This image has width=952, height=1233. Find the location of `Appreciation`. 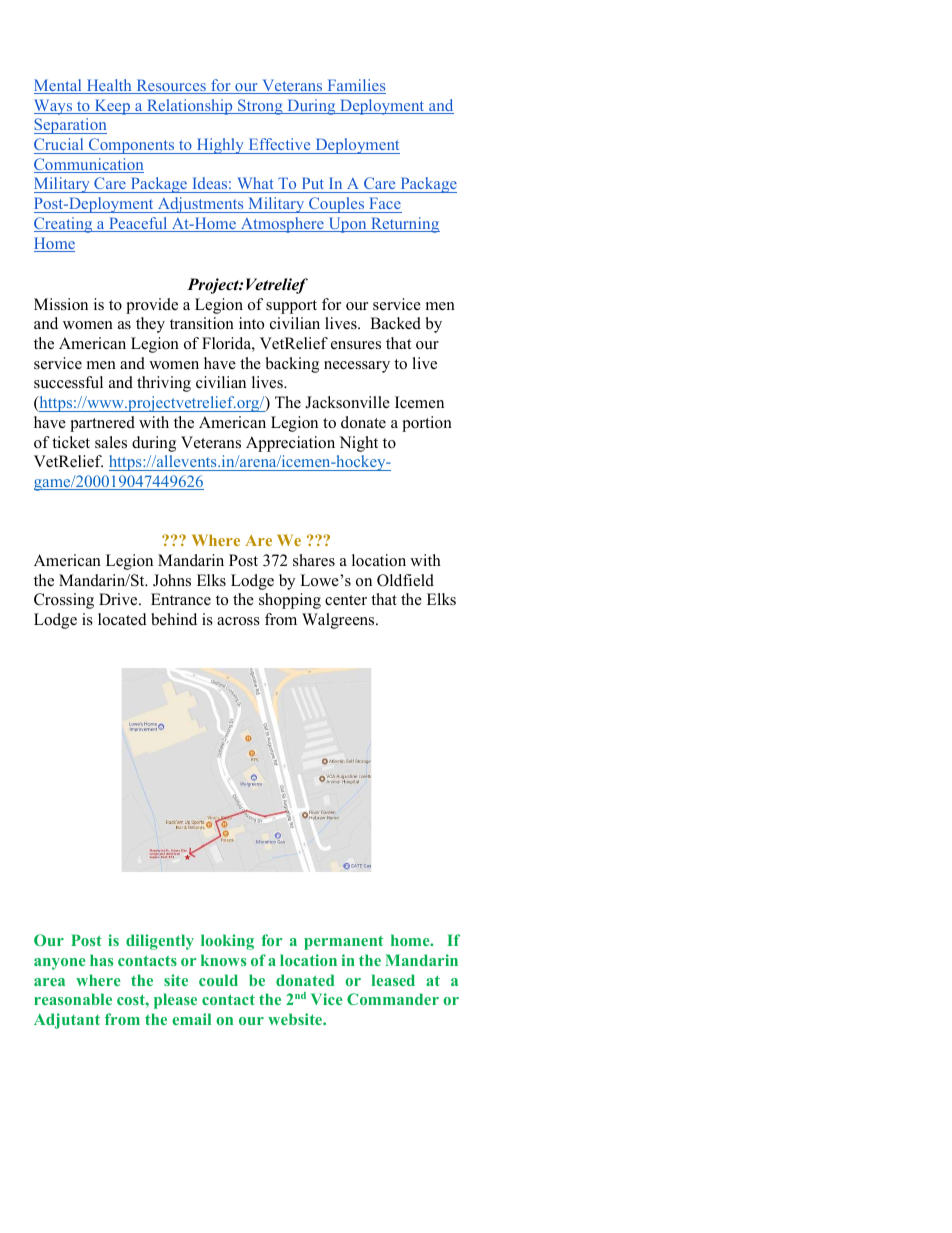

Appreciation is located at coordinates (290, 444).
